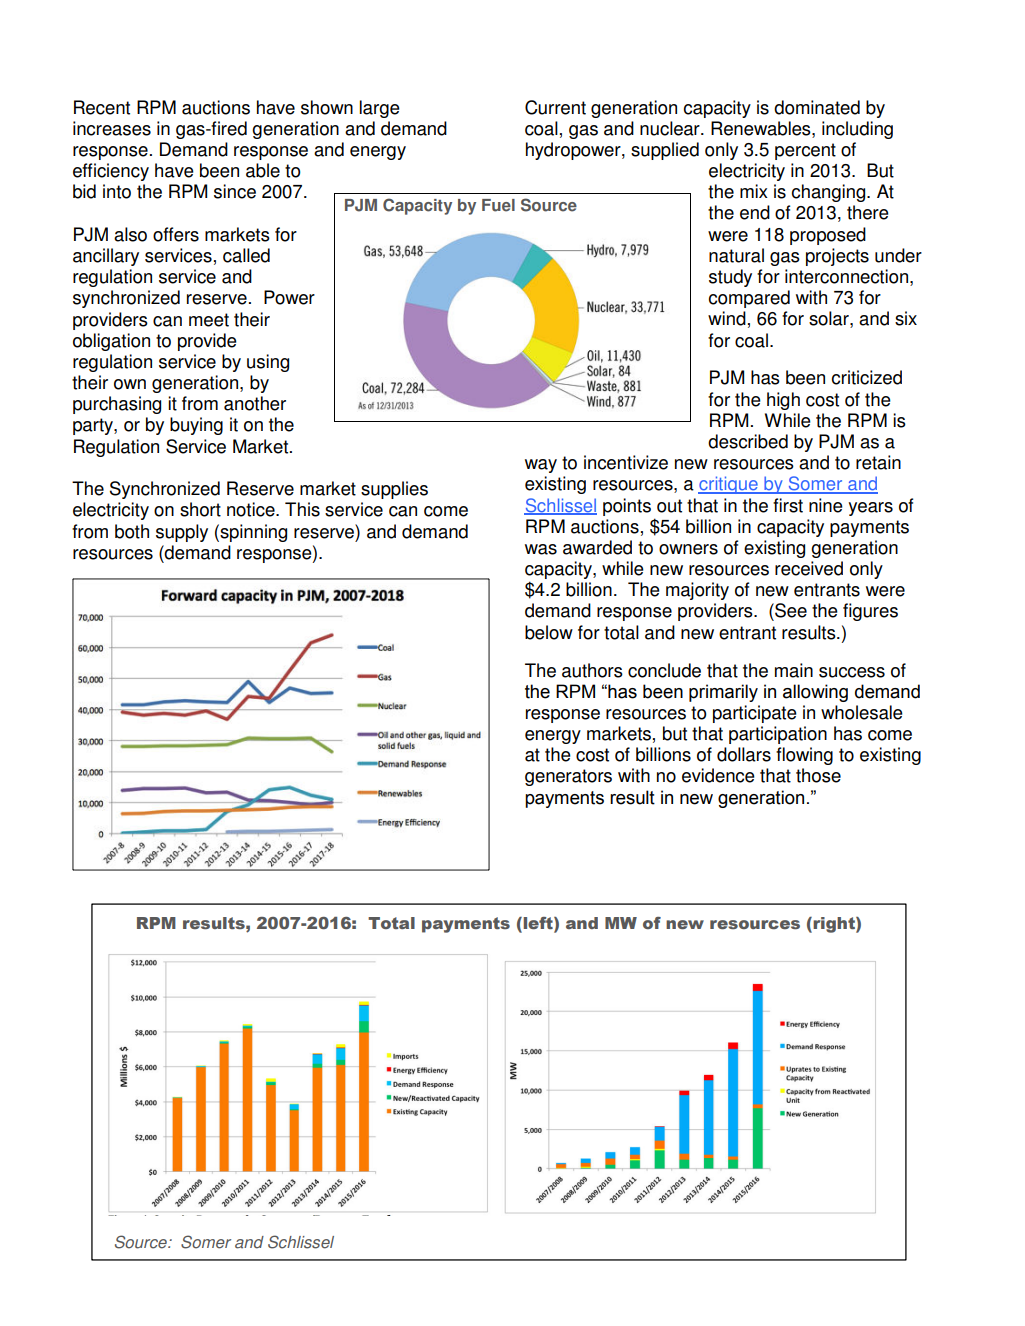 The width and height of the screenshot is (1025, 1326). I want to click on left, so click(538, 923).
